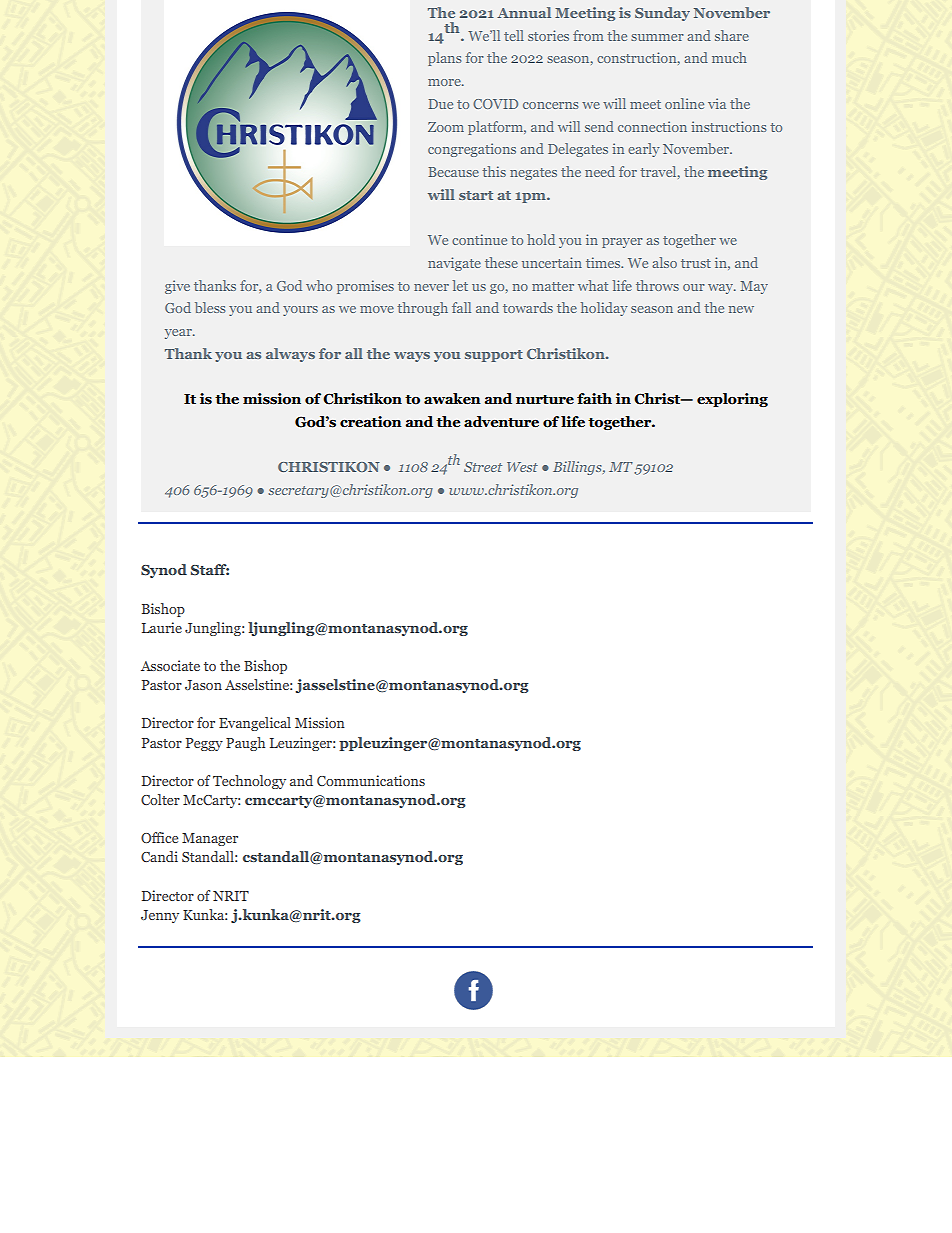 The image size is (952, 1233). Describe the element at coordinates (210, 839) in the screenshot. I see `Manager` at that location.
